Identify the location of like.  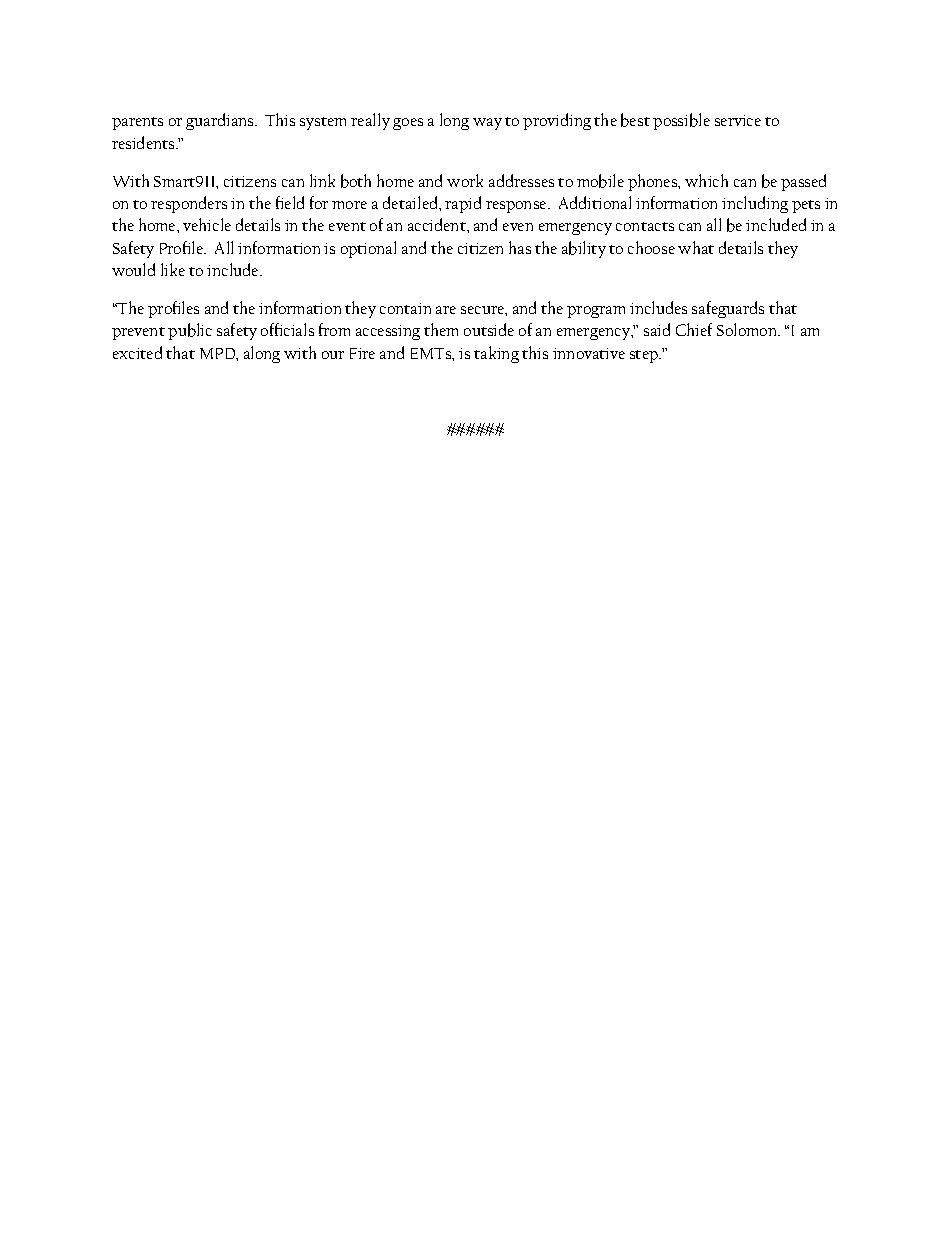
(173, 269).
